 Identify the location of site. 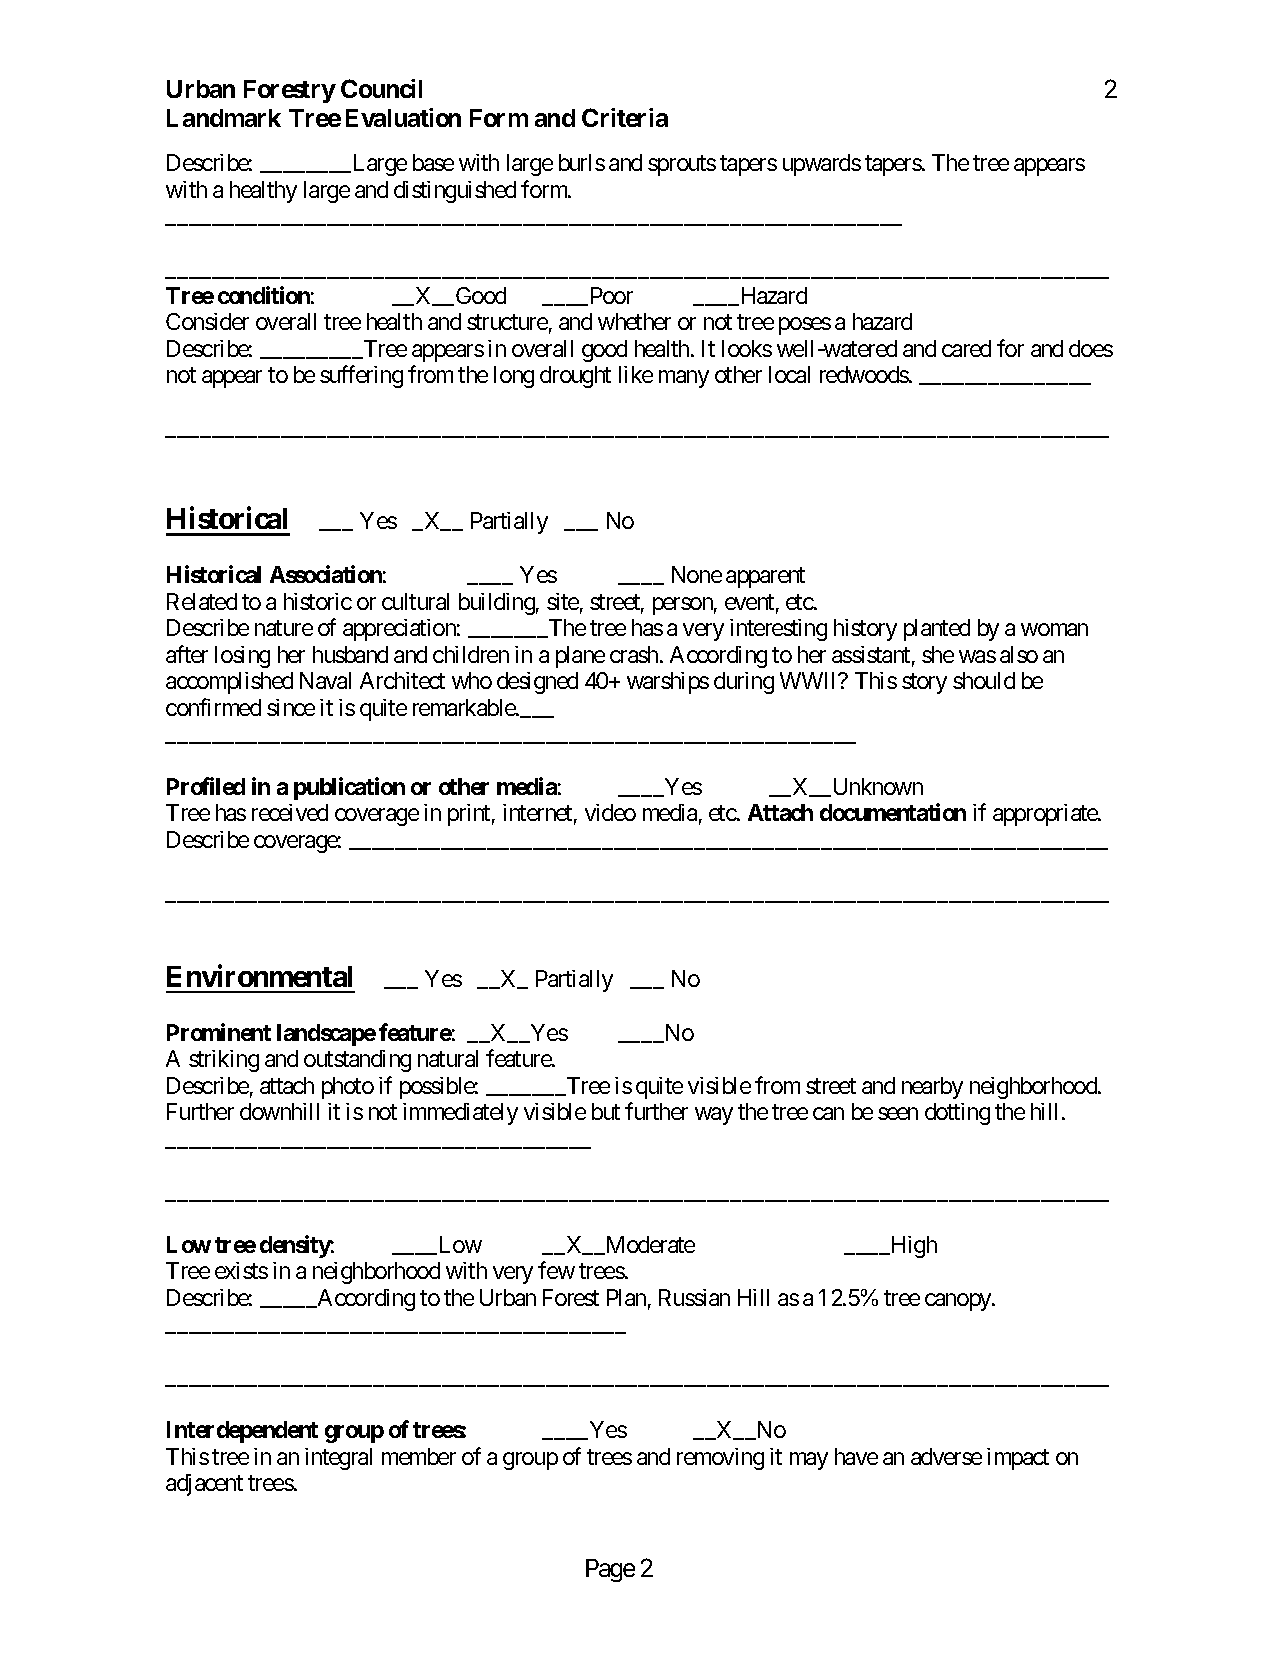
(563, 601).
